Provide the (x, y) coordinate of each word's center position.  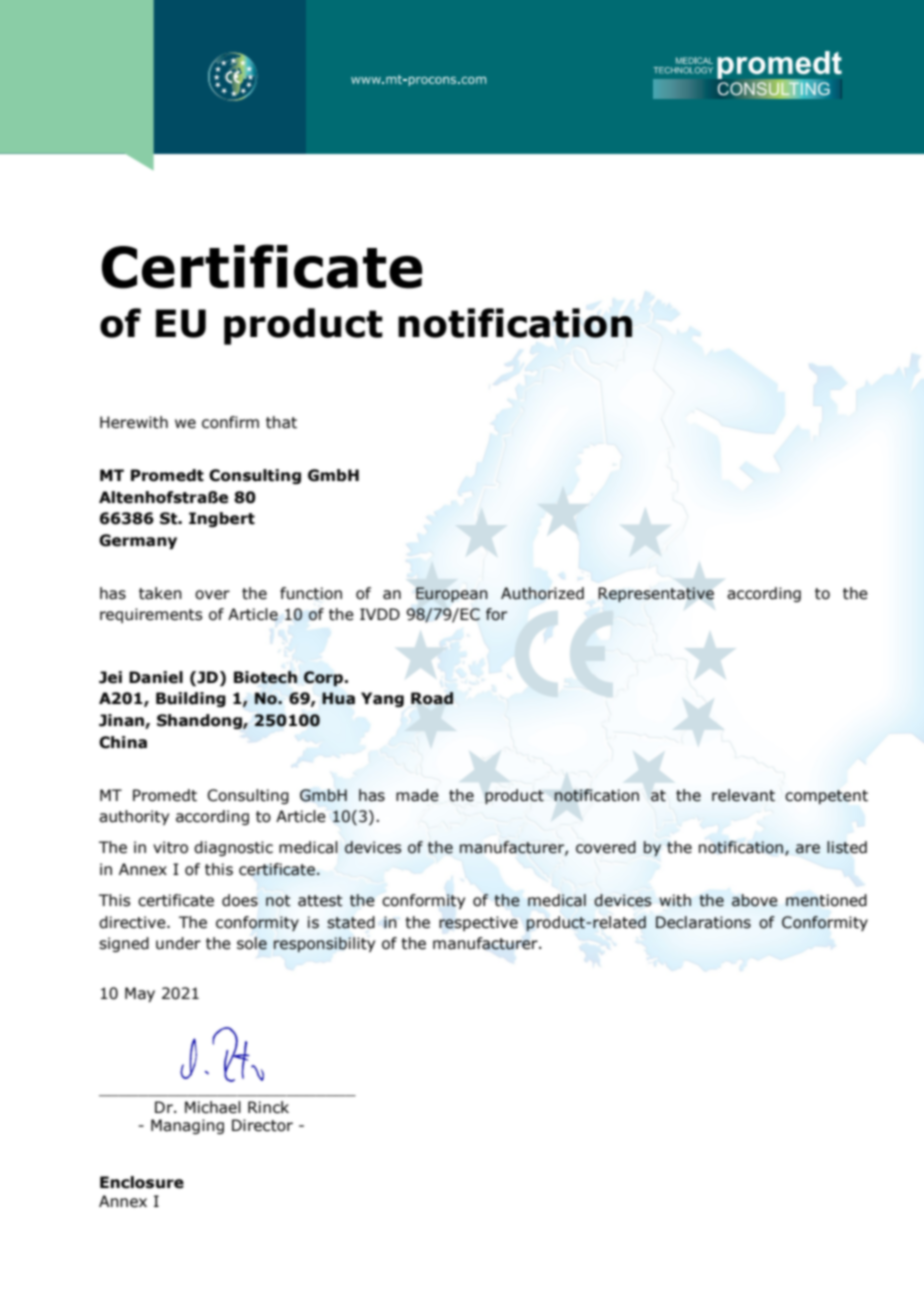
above (755, 900)
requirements (151, 615)
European (452, 594)
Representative (656, 594)
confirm (230, 422)
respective (478, 923)
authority (134, 817)
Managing (187, 1126)
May (140, 994)
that (281, 422)
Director (262, 1125)
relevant (743, 795)
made (417, 795)
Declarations (703, 922)
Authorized (542, 593)
